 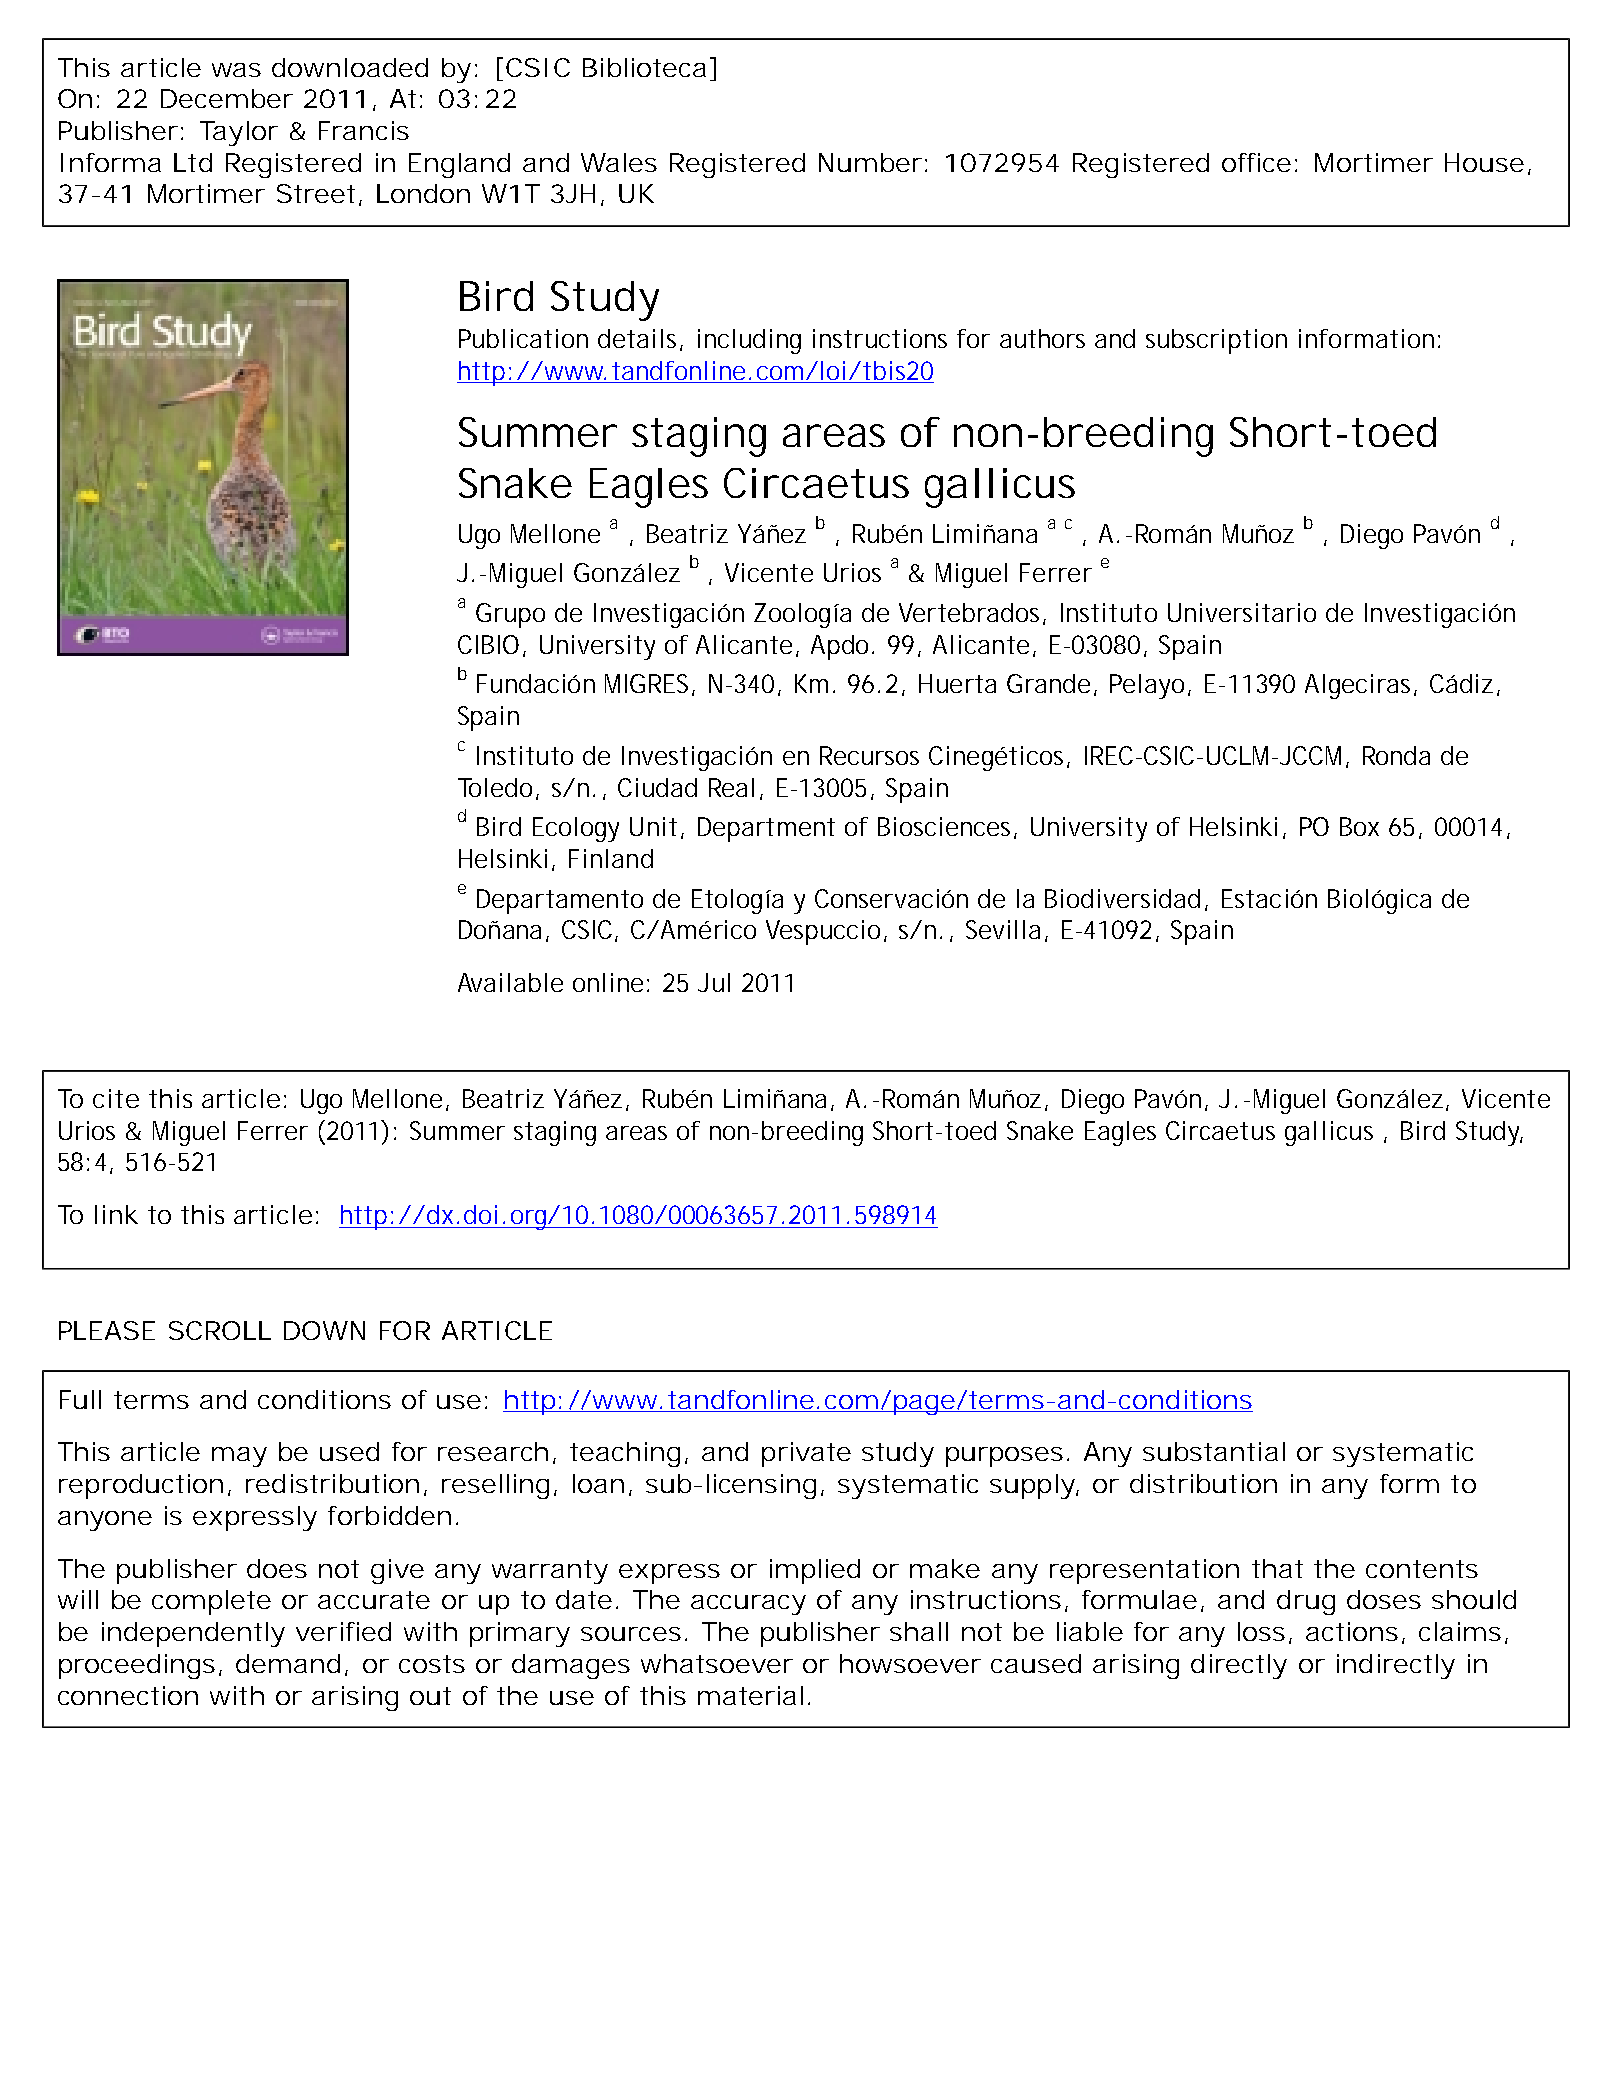 I want to click on Number, so click(x=870, y=162).
